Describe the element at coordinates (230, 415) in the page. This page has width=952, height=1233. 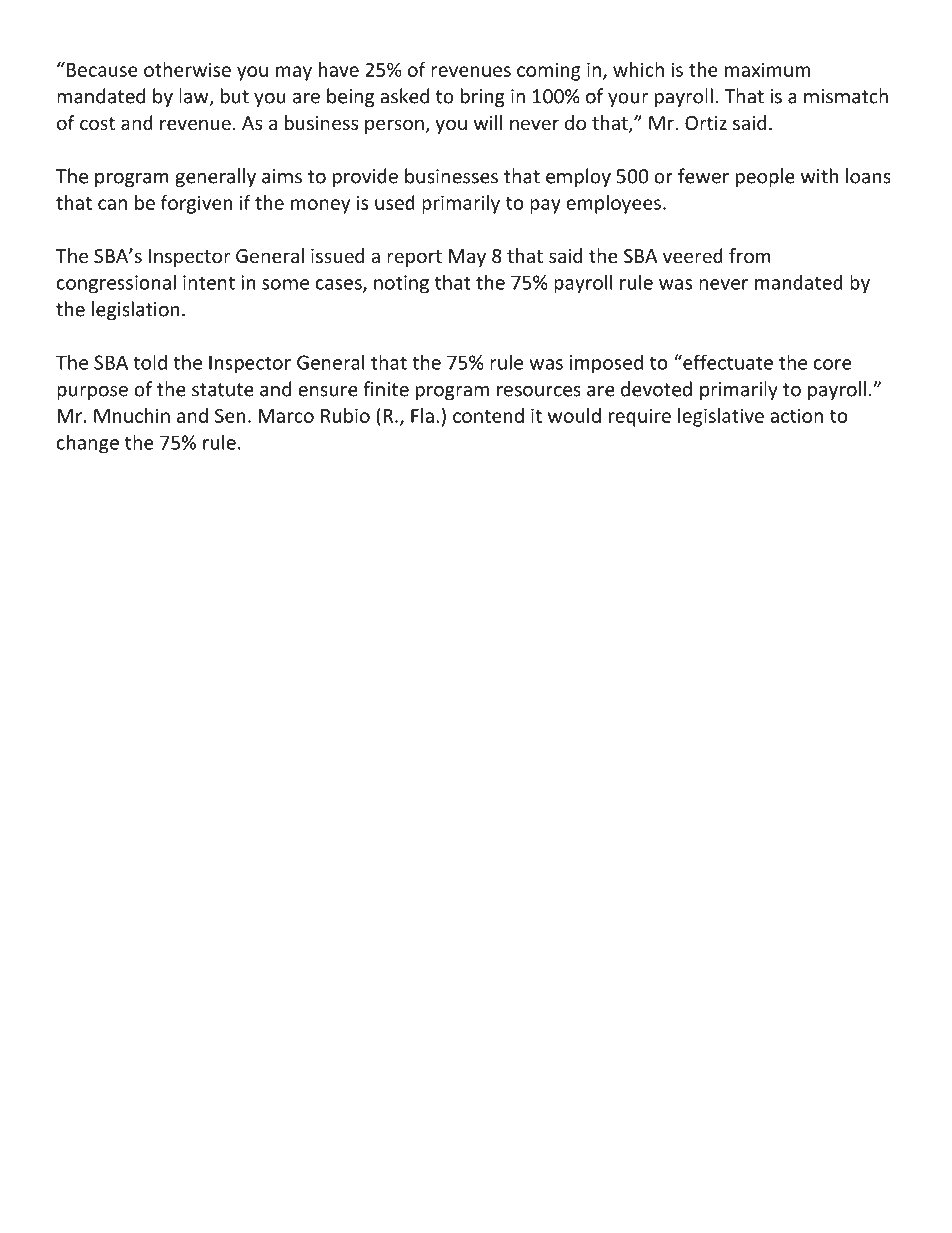
I see `Sen` at that location.
